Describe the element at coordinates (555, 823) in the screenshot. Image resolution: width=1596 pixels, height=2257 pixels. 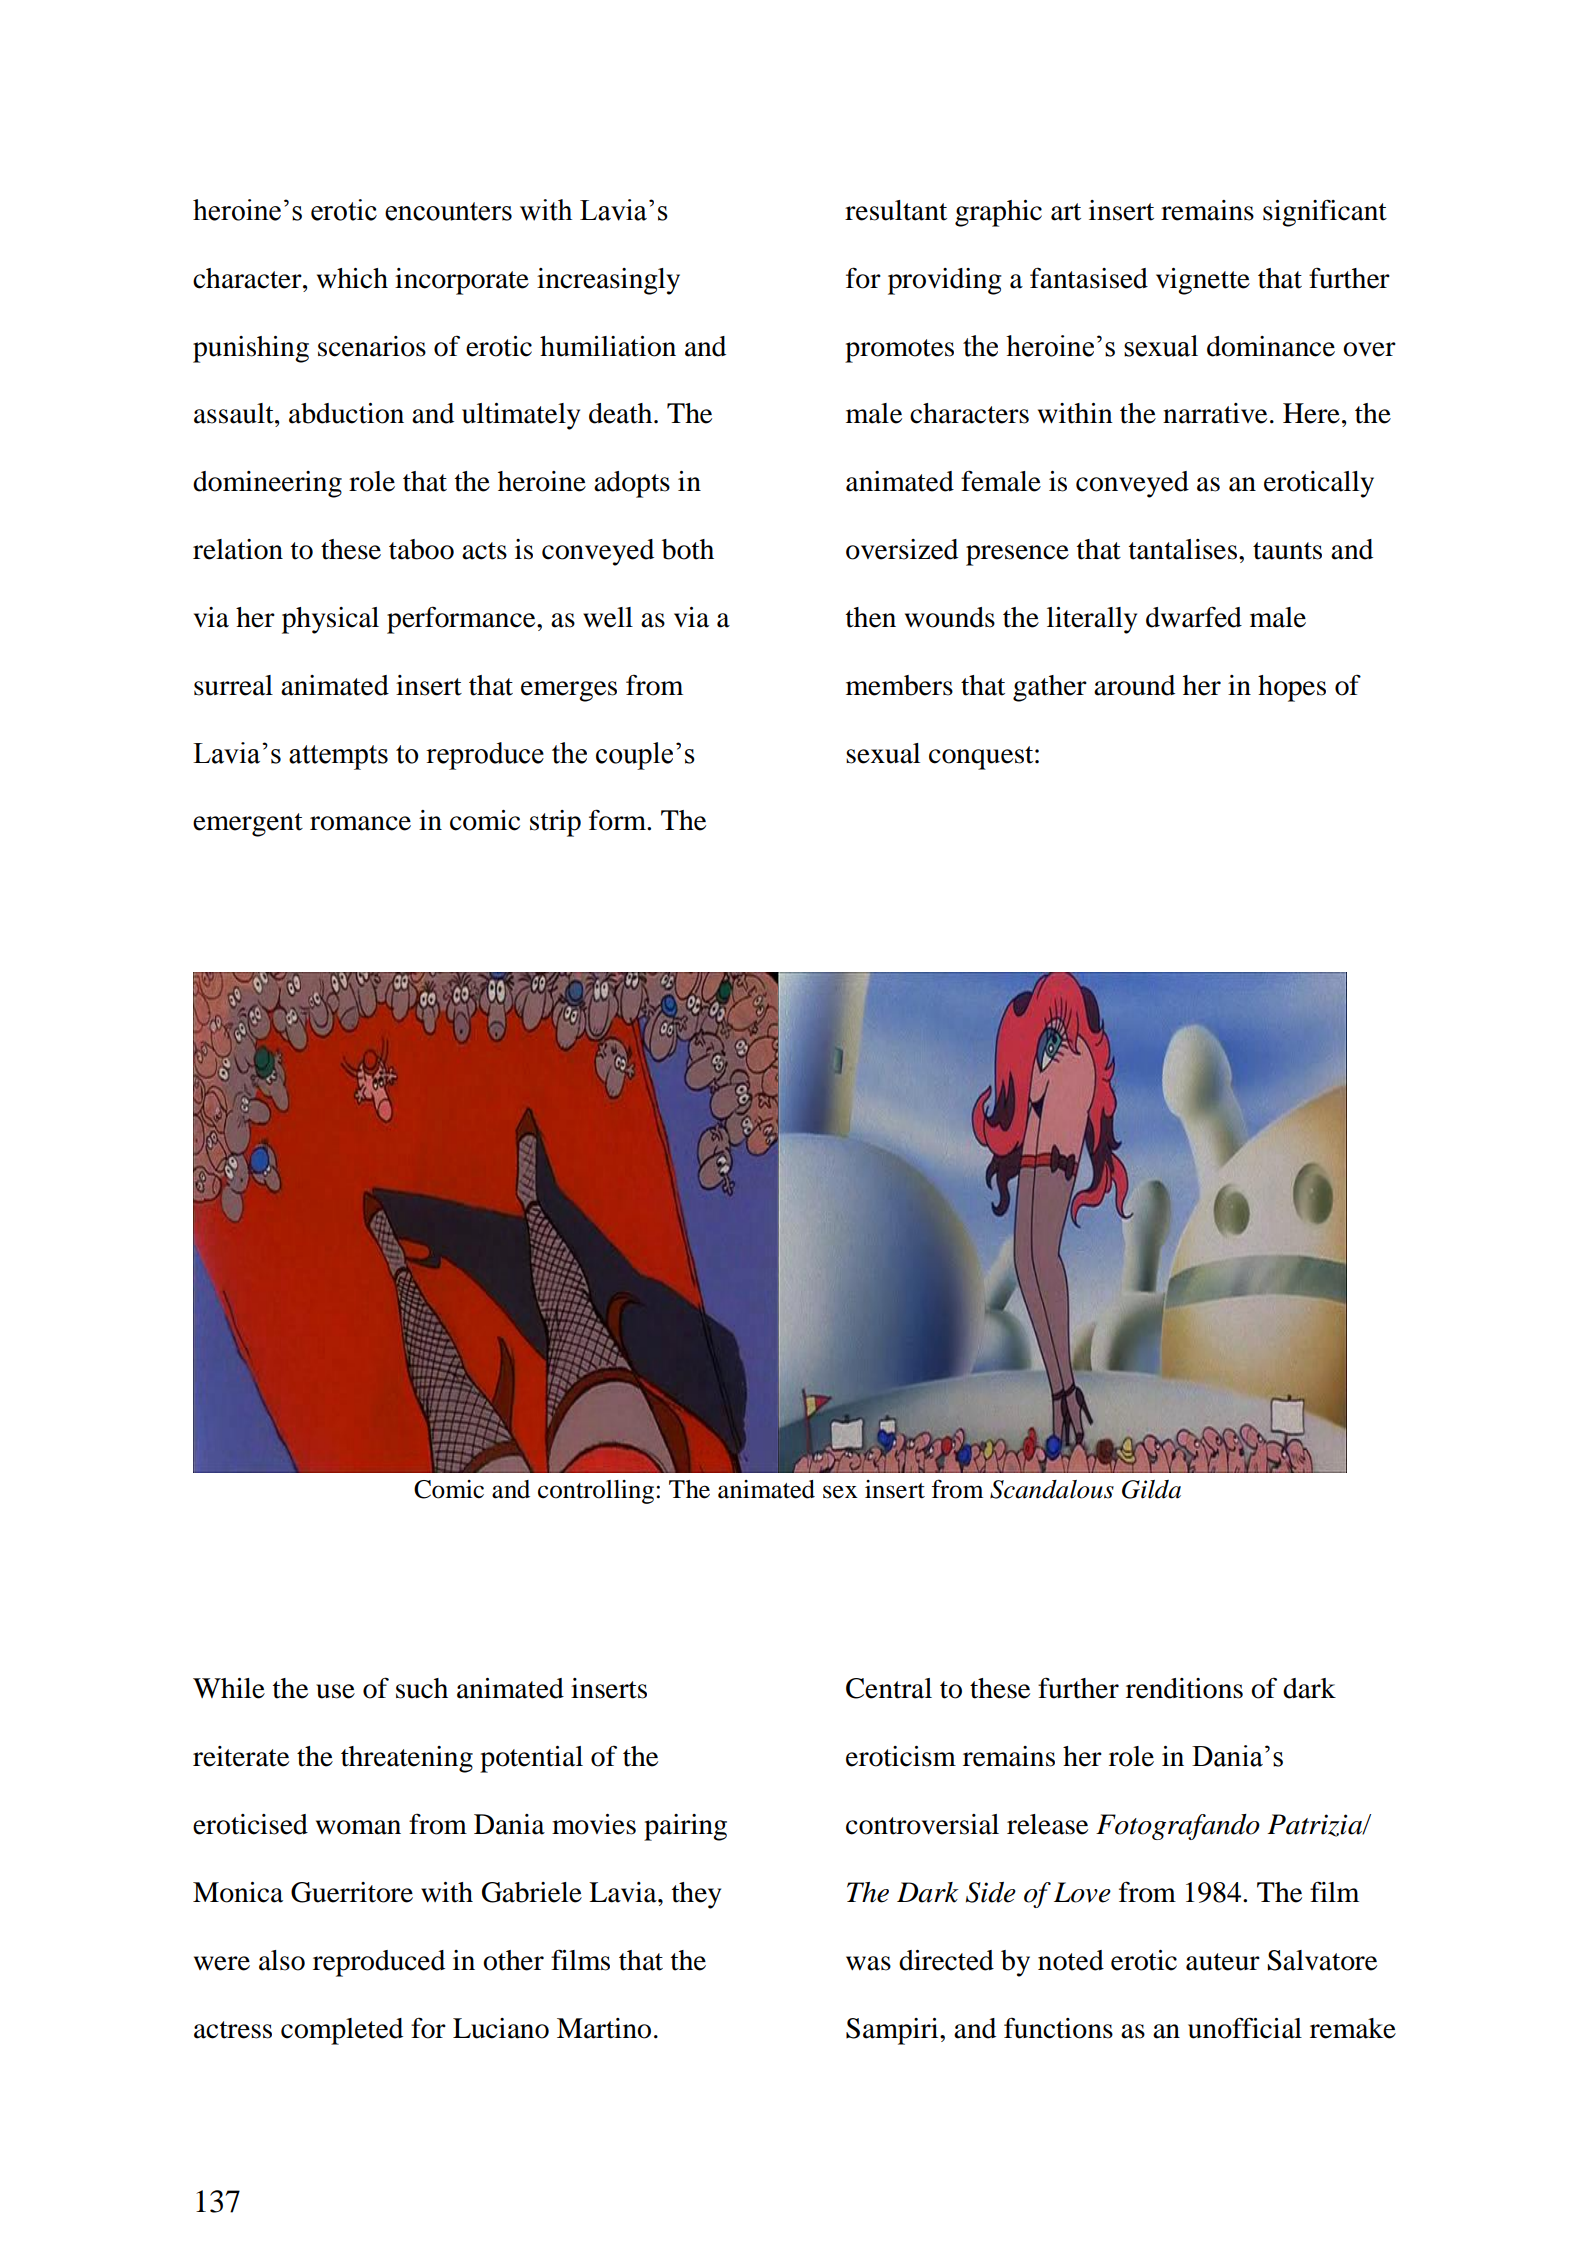
I see `strip` at that location.
